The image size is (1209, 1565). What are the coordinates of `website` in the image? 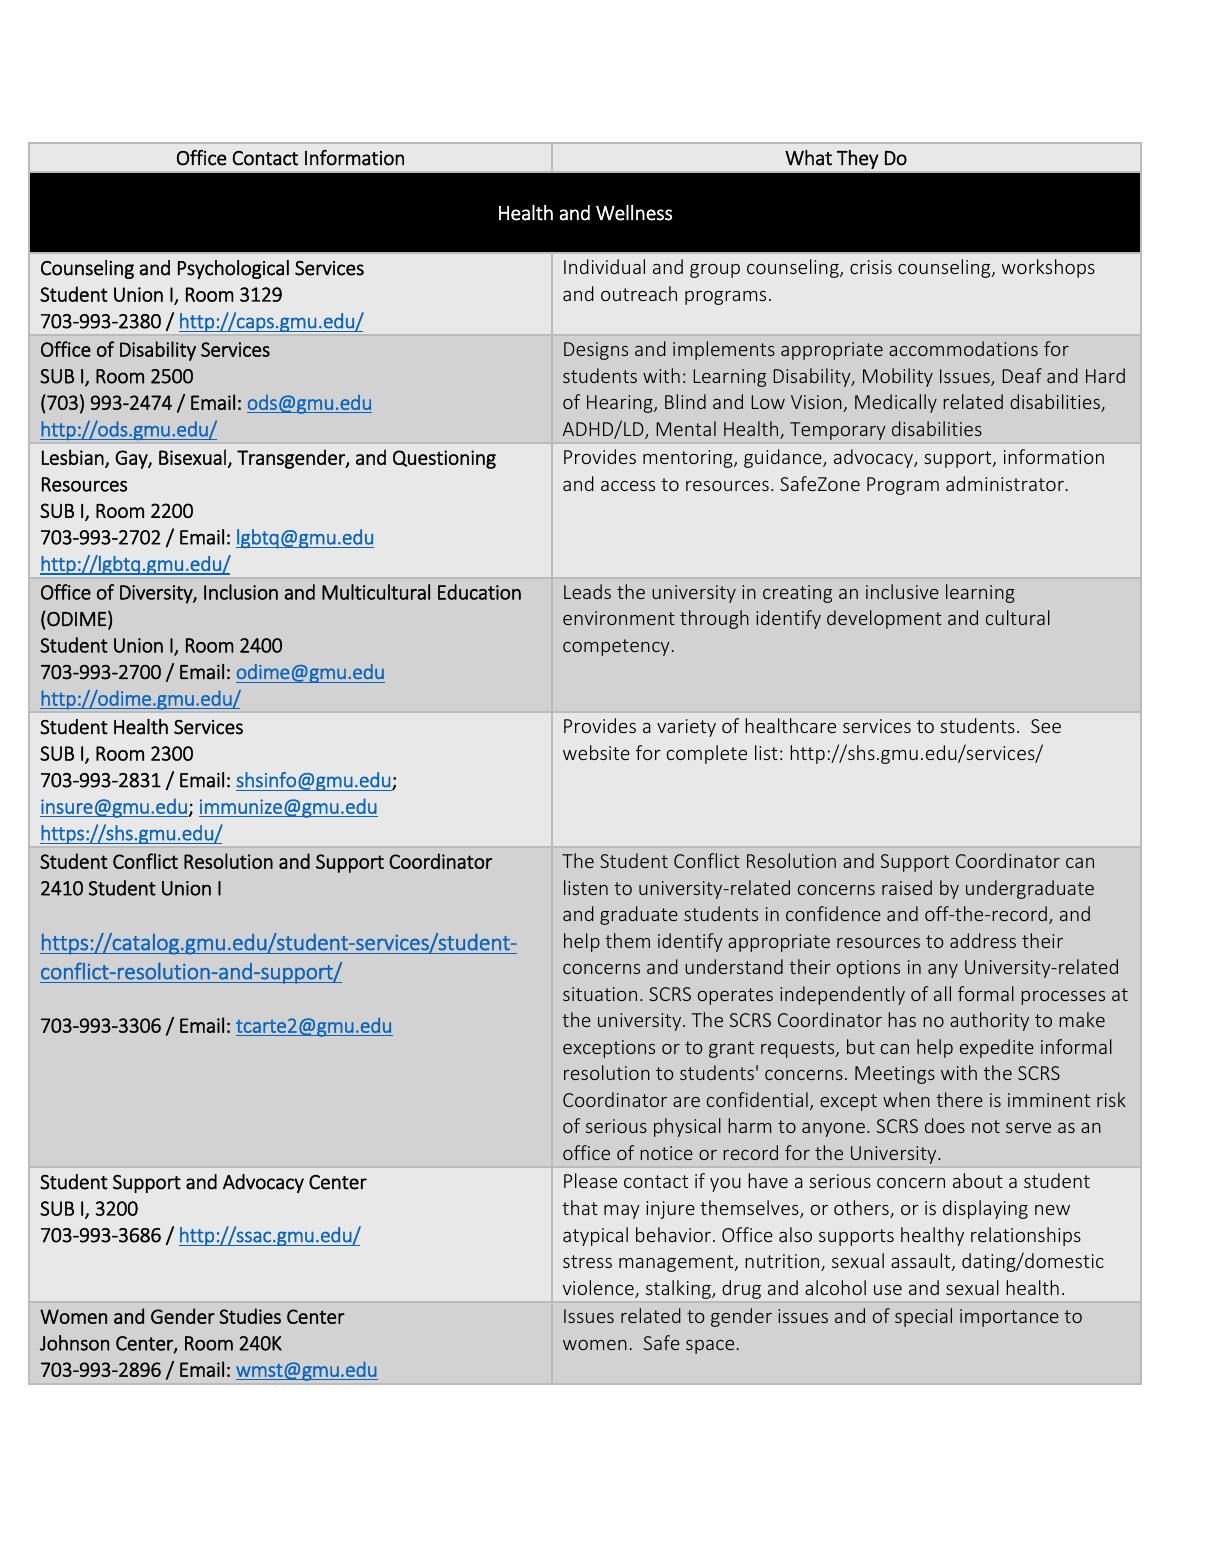 It's located at (596, 752).
